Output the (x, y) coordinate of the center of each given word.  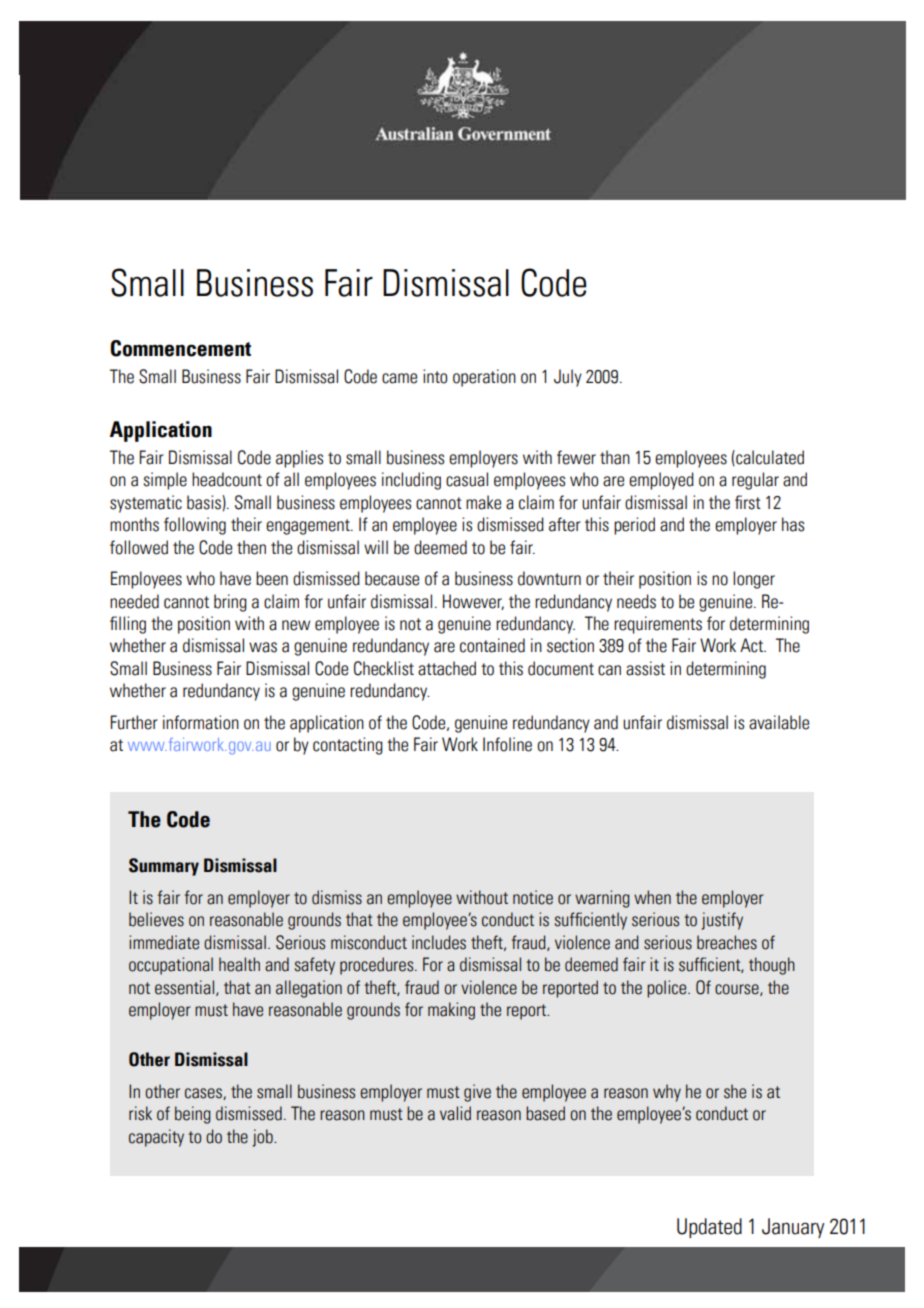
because (392, 578)
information (201, 722)
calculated (769, 458)
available (779, 722)
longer (754, 580)
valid (455, 1113)
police (668, 989)
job (263, 1138)
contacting (348, 746)
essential (184, 987)
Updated (709, 1228)
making (451, 1011)
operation (484, 378)
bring (230, 603)
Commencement (180, 348)
